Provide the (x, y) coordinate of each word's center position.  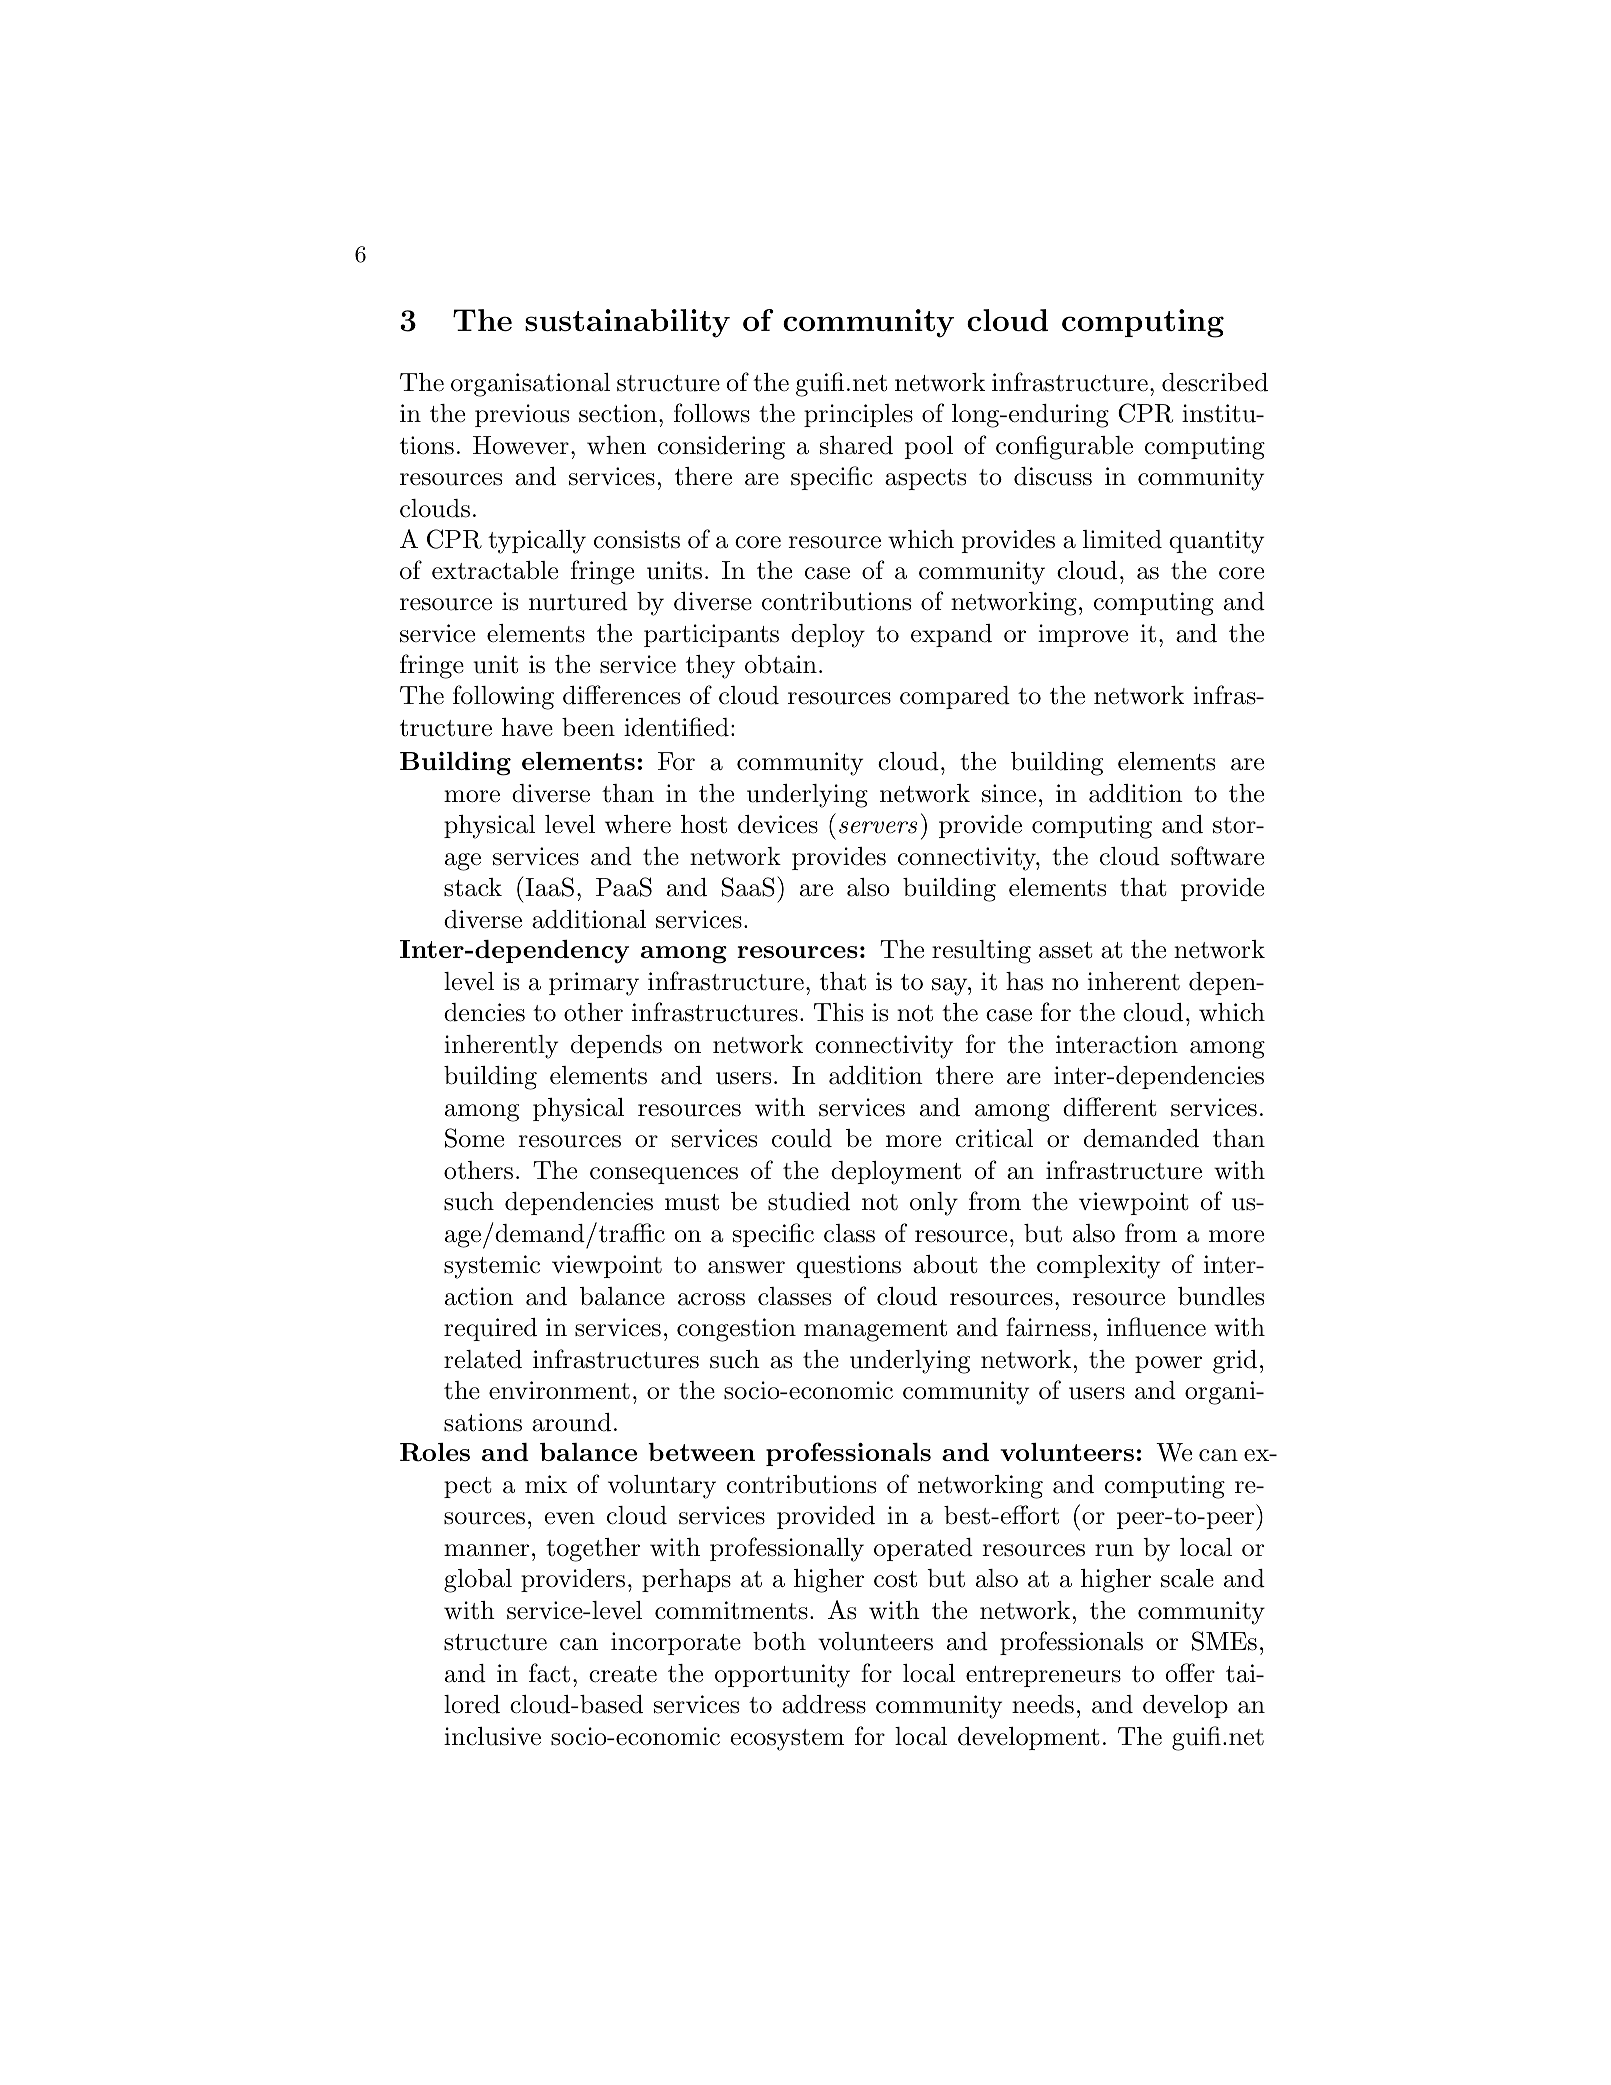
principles (858, 415)
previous (522, 415)
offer (1190, 1673)
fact (549, 1673)
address (824, 1704)
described (1215, 382)
